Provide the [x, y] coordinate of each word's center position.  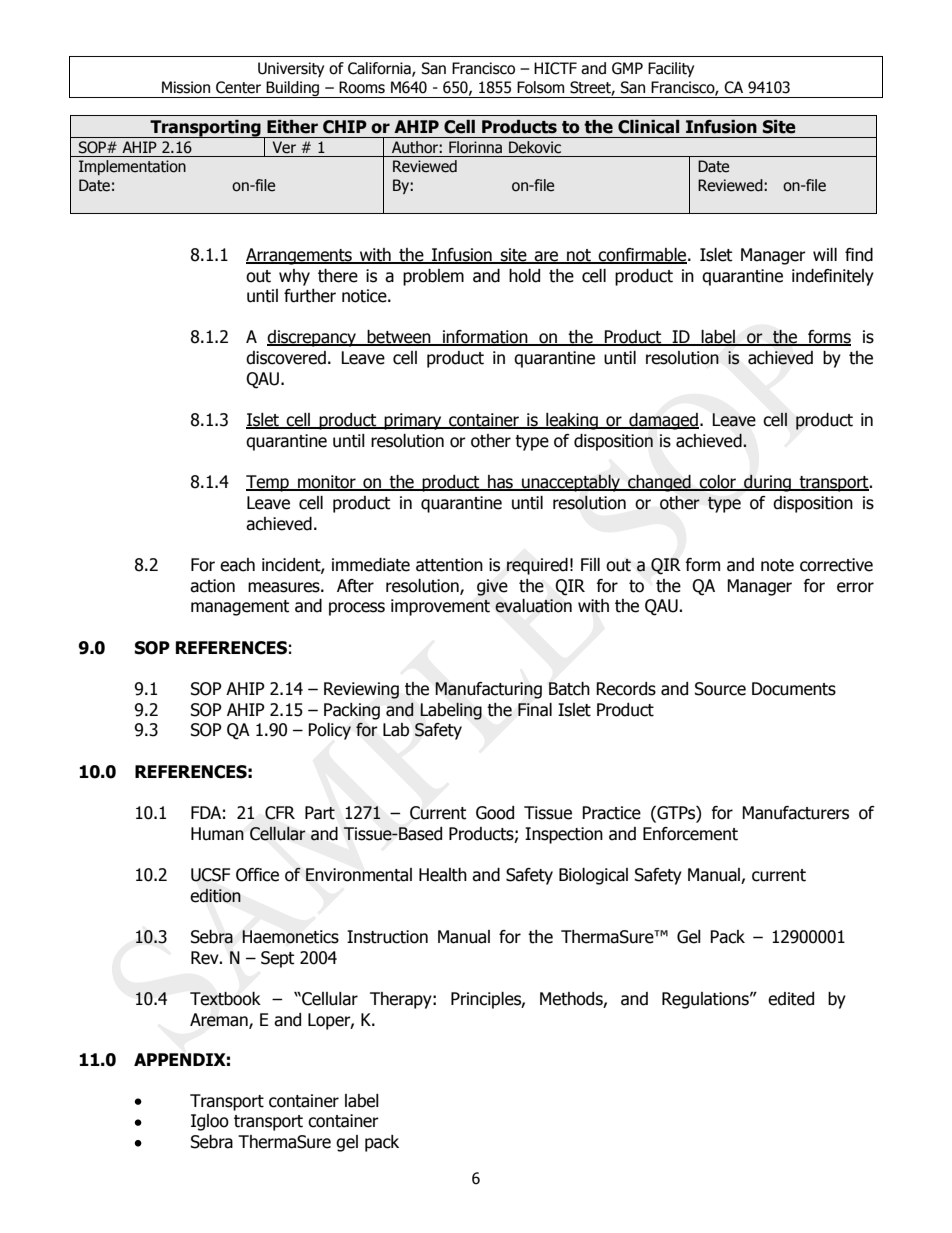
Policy [329, 731]
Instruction [387, 937]
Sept [277, 959]
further [310, 296]
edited [791, 999]
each [237, 565]
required [537, 566]
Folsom [540, 87]
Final [535, 710]
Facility [671, 69]
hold [524, 276]
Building [293, 89]
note [777, 565]
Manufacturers [795, 813]
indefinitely [833, 277]
